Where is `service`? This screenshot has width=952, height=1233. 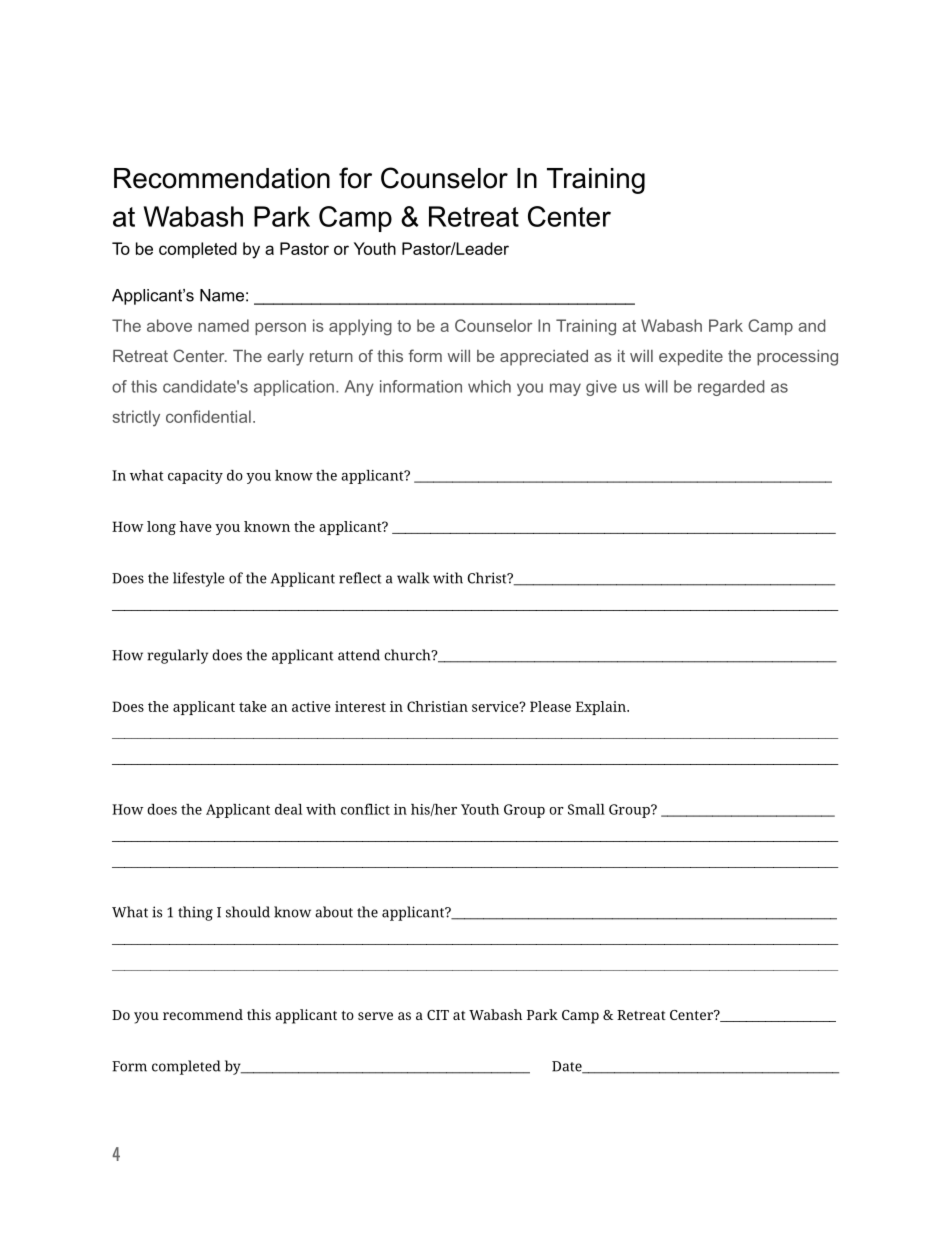
service is located at coordinates (496, 706).
